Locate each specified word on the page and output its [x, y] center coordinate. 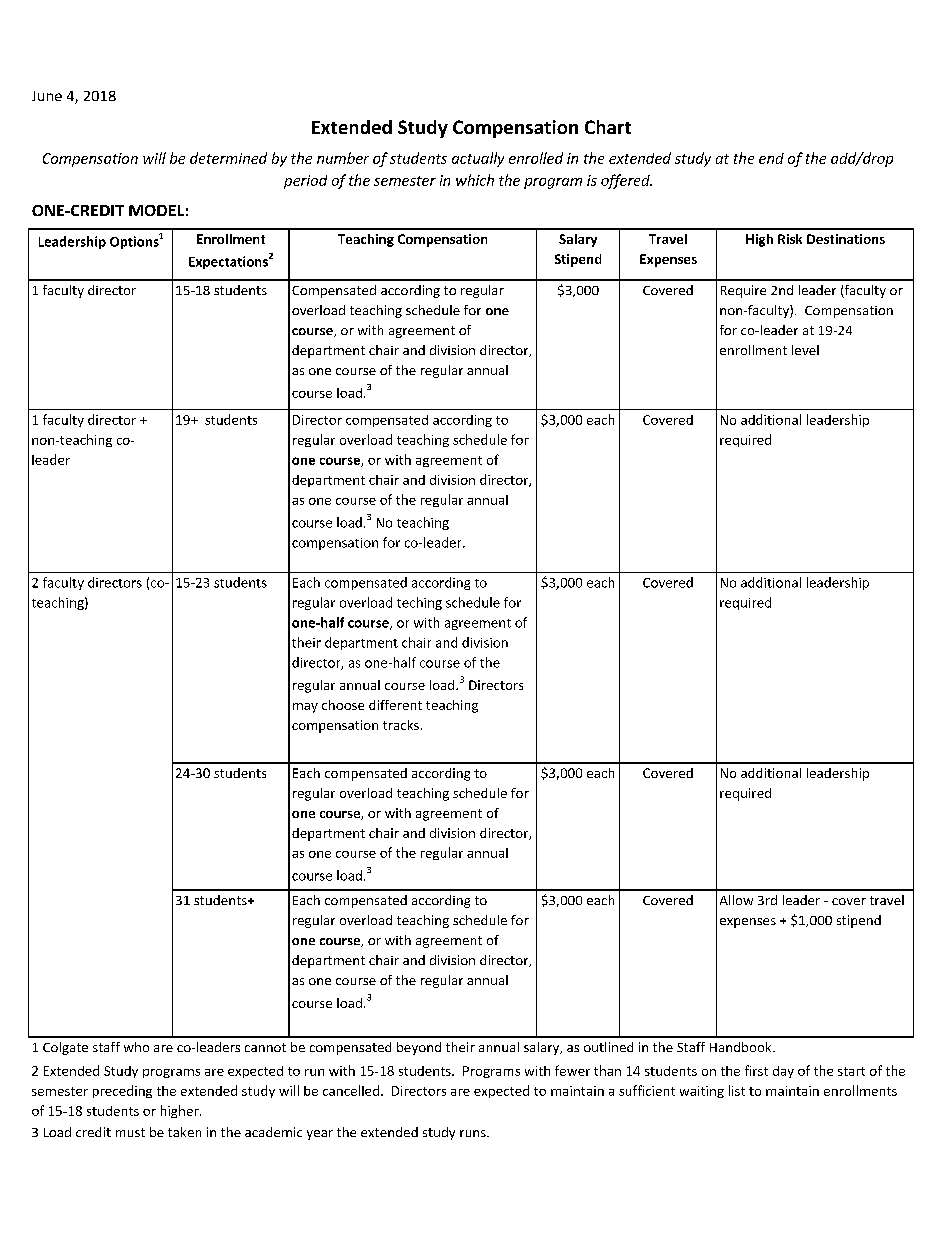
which [475, 180]
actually [478, 159]
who [136, 1047]
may [305, 708]
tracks [401, 725]
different [395, 705]
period [305, 182]
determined [228, 158]
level [805, 350]
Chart [608, 127]
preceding [122, 1091]
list [737, 1090]
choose [343, 705]
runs [474, 1133]
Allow [736, 900]
